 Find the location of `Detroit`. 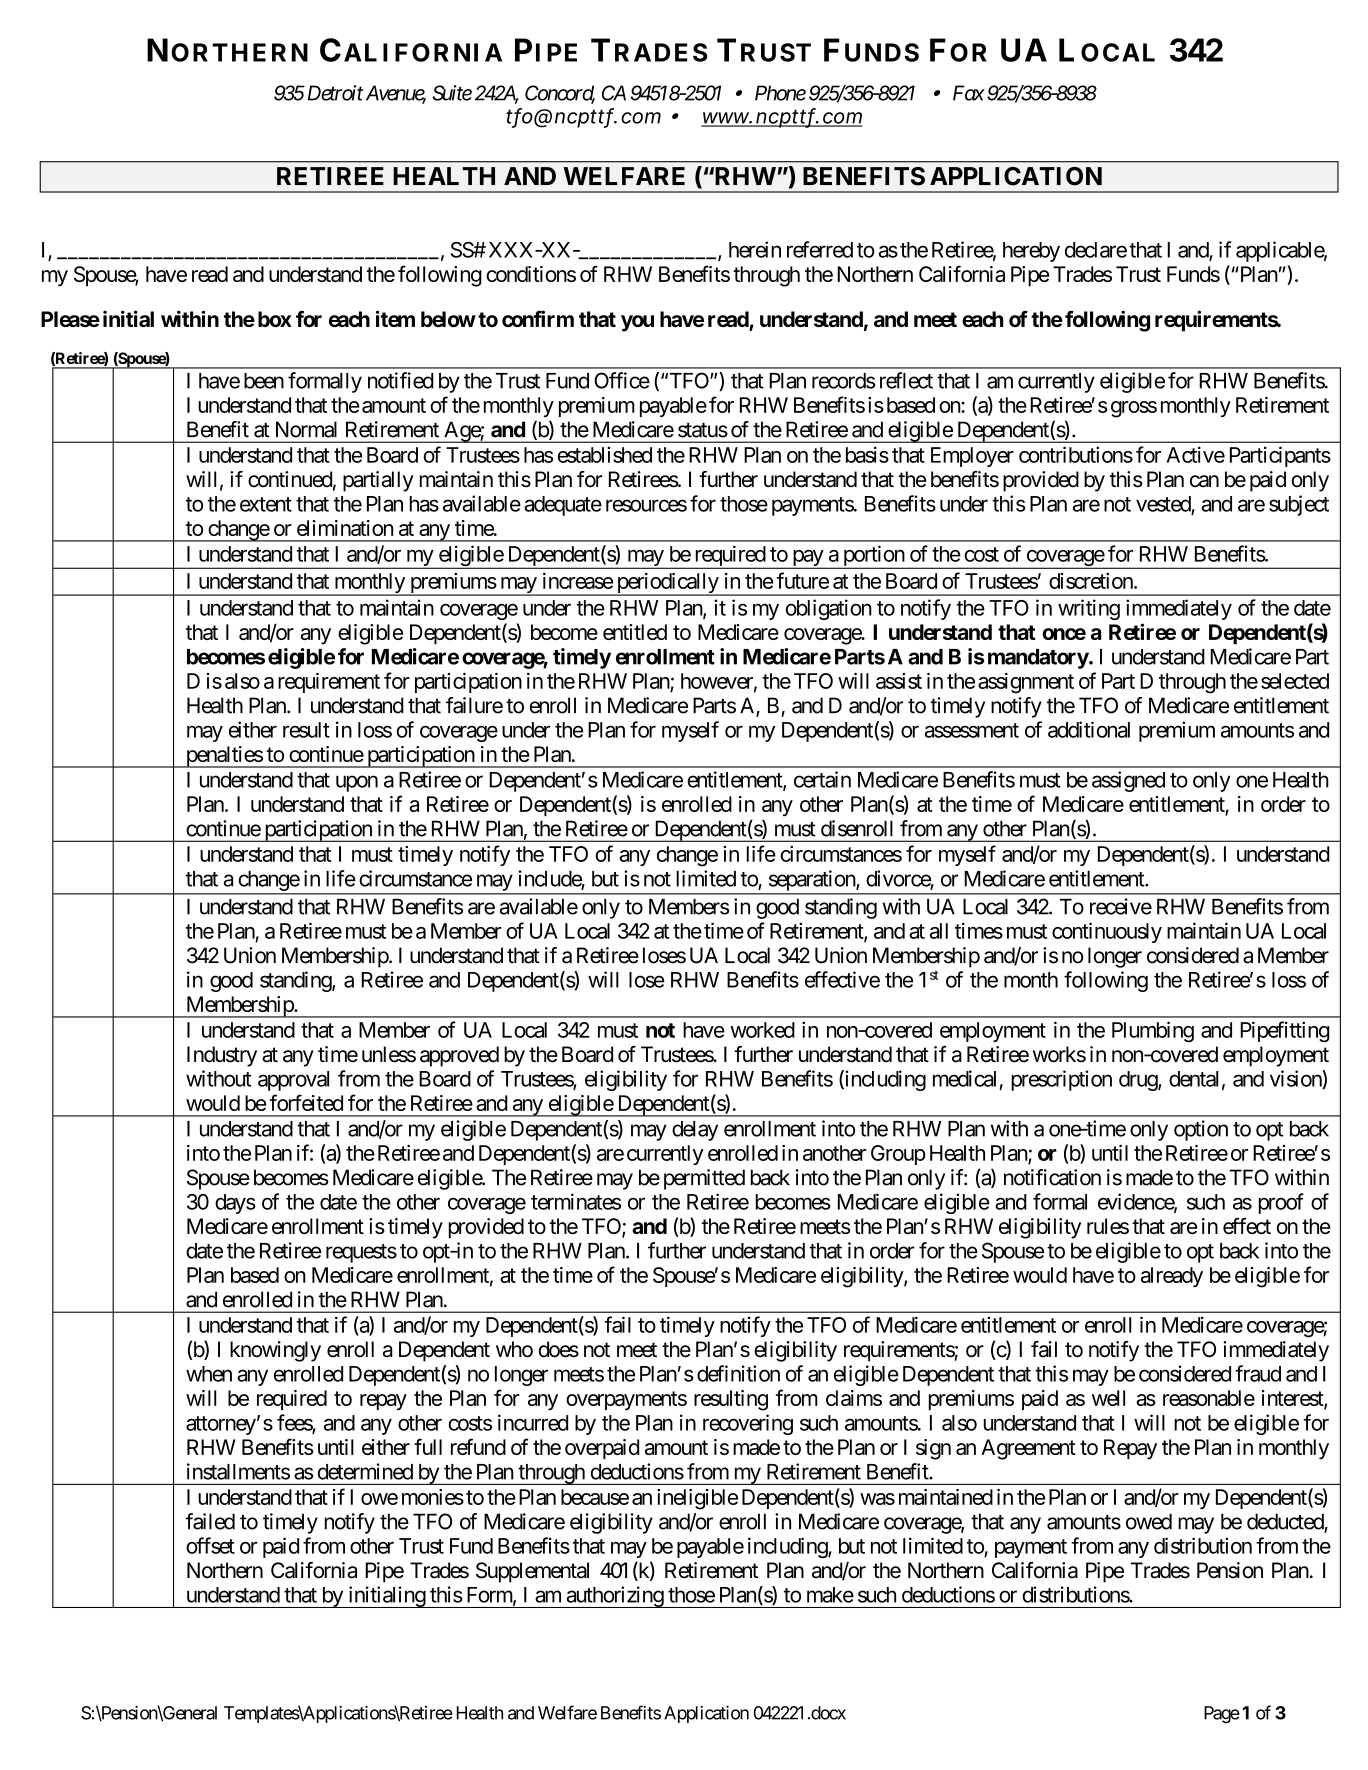

Detroit is located at coordinates (333, 93).
